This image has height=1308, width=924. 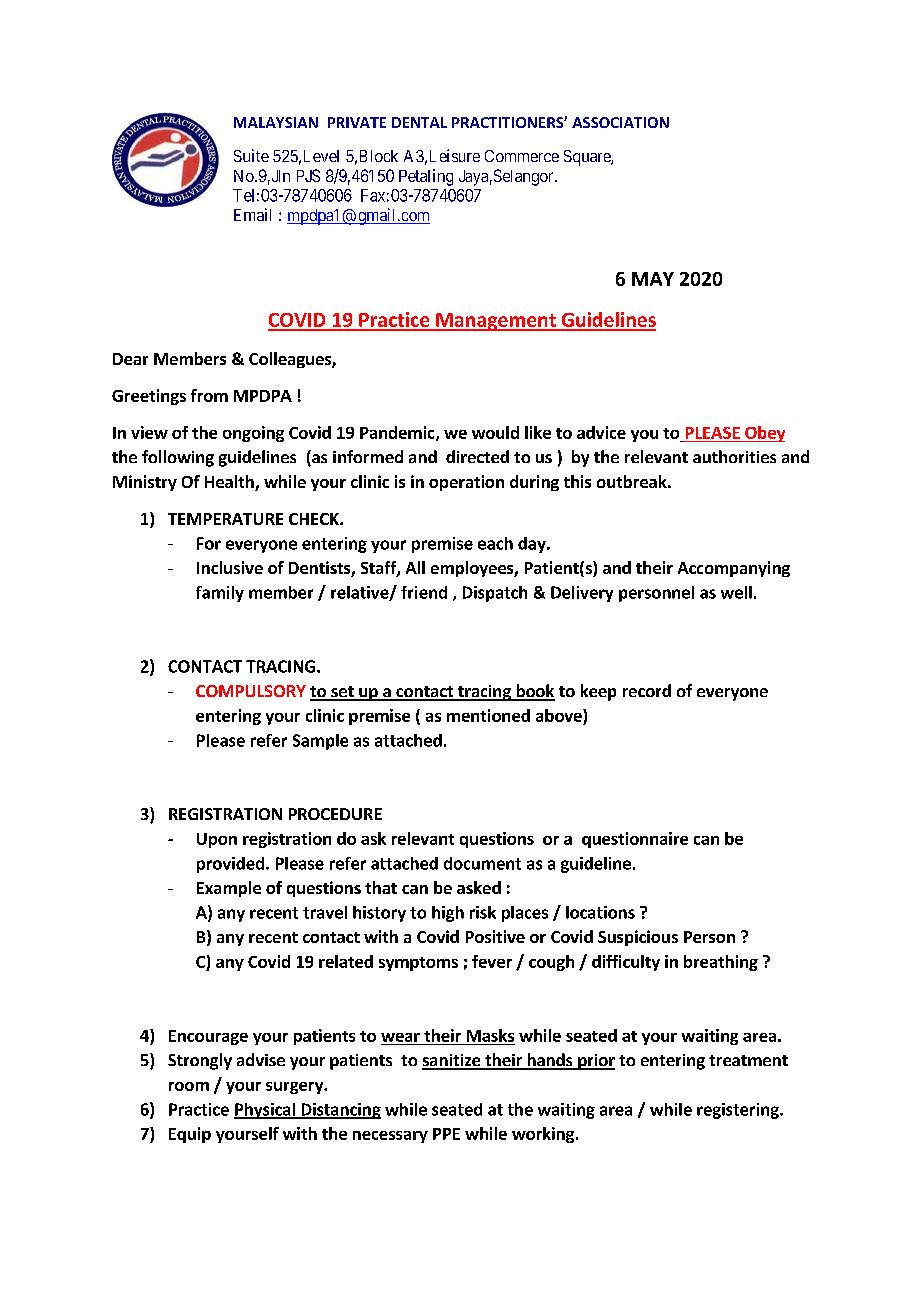 What do you see at coordinates (739, 1111) in the image?
I see `registering` at bounding box center [739, 1111].
